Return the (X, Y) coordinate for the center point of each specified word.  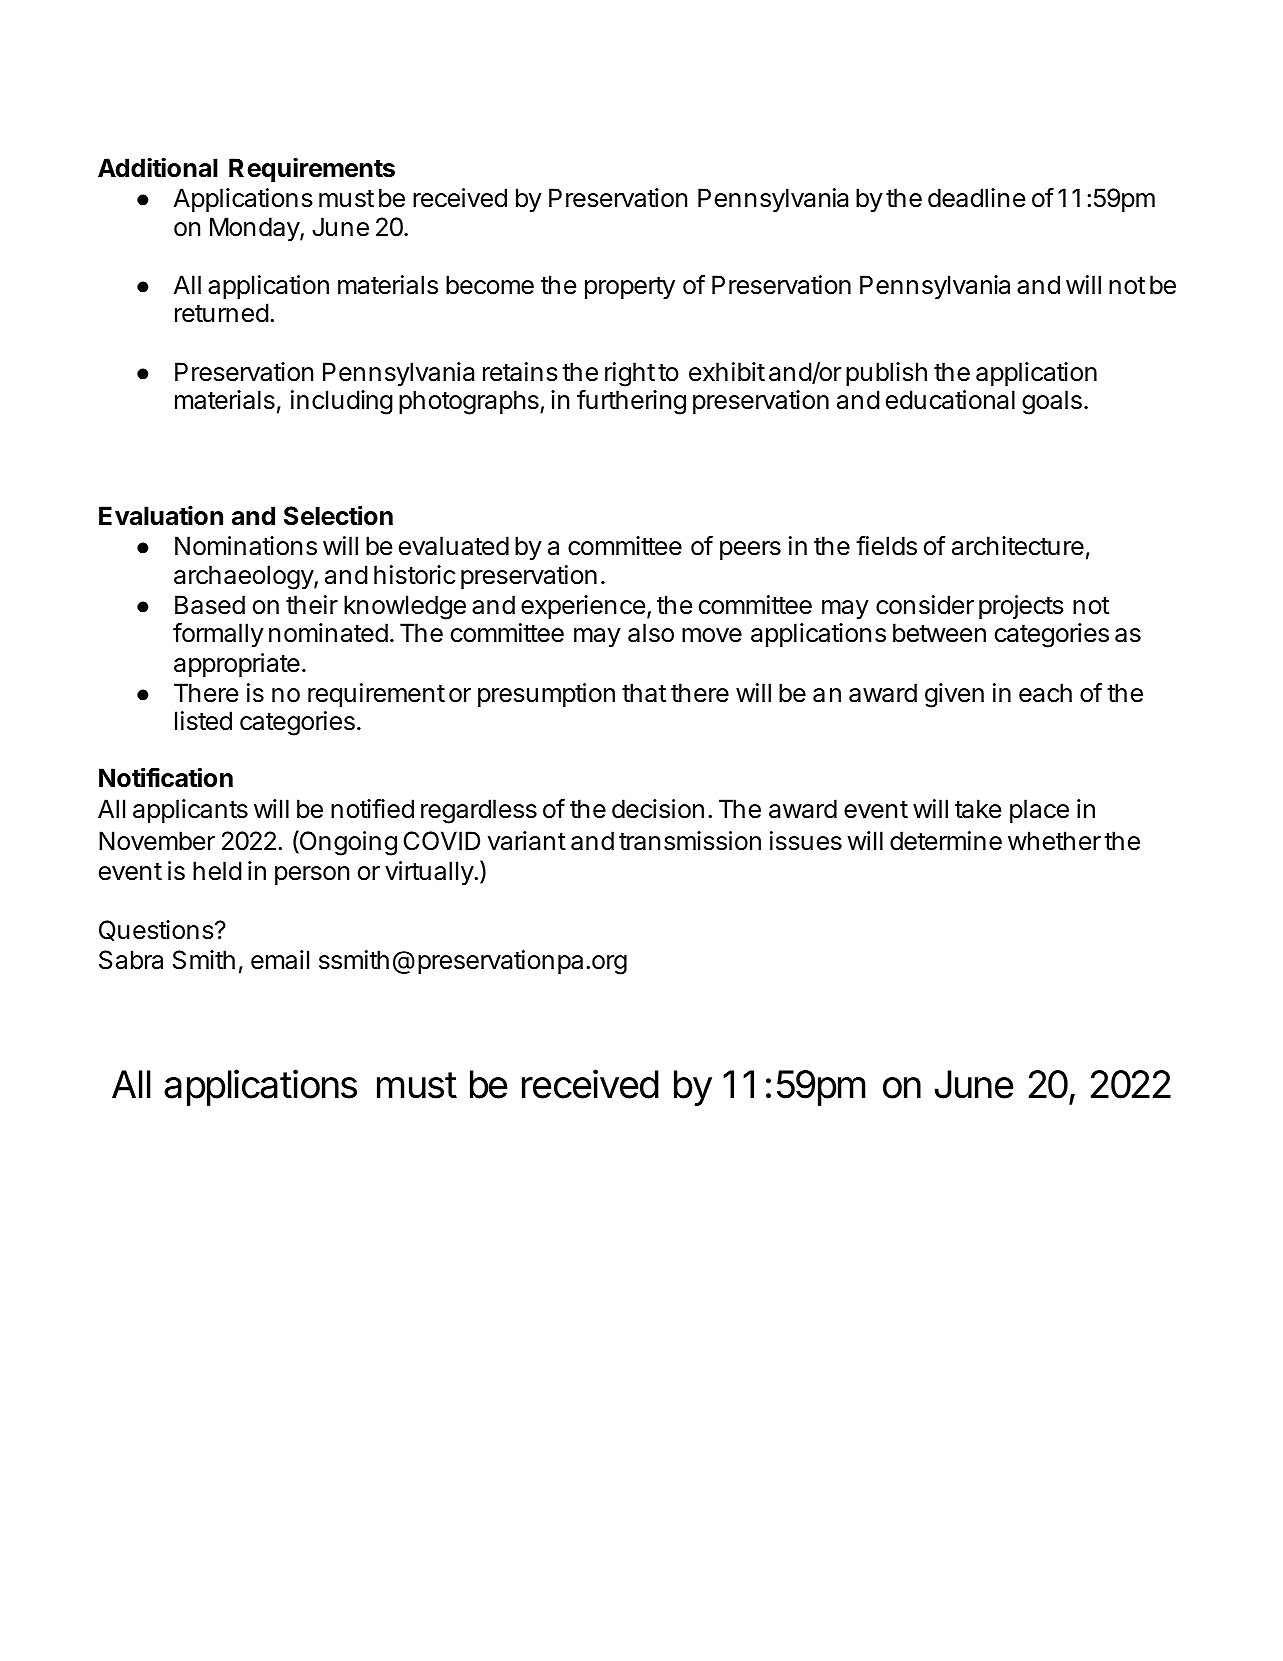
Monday (255, 229)
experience (583, 607)
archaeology (244, 577)
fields (886, 546)
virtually (429, 873)
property (630, 288)
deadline (976, 198)
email (280, 960)
